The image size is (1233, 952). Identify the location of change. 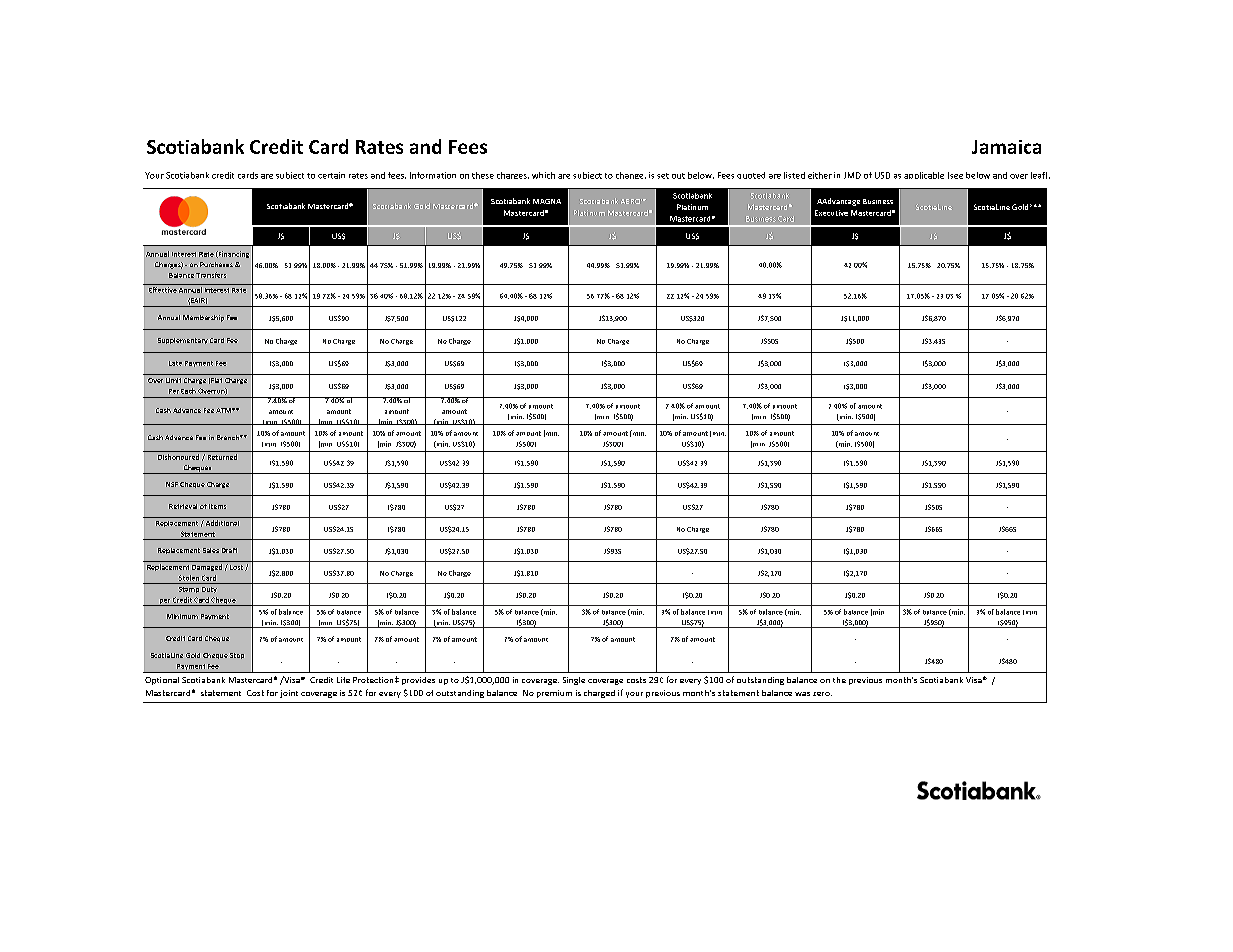
(631, 175).
